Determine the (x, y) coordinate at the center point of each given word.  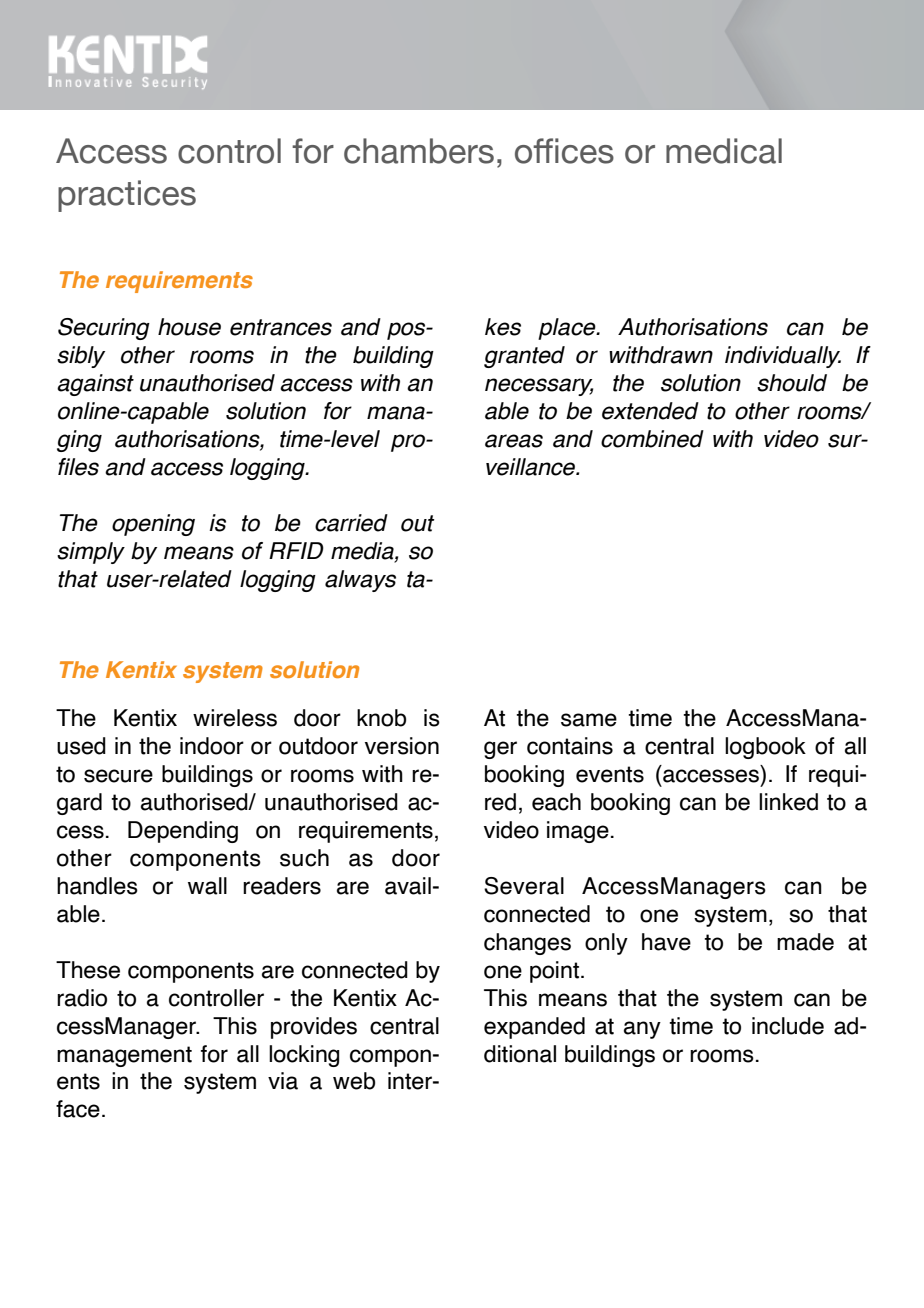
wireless (235, 718)
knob (381, 718)
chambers (419, 151)
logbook (765, 748)
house (189, 327)
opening (153, 525)
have (666, 942)
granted (524, 357)
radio (82, 998)
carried (351, 523)
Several (524, 886)
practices (127, 196)
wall (207, 886)
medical (724, 151)
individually (783, 357)
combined (652, 439)
